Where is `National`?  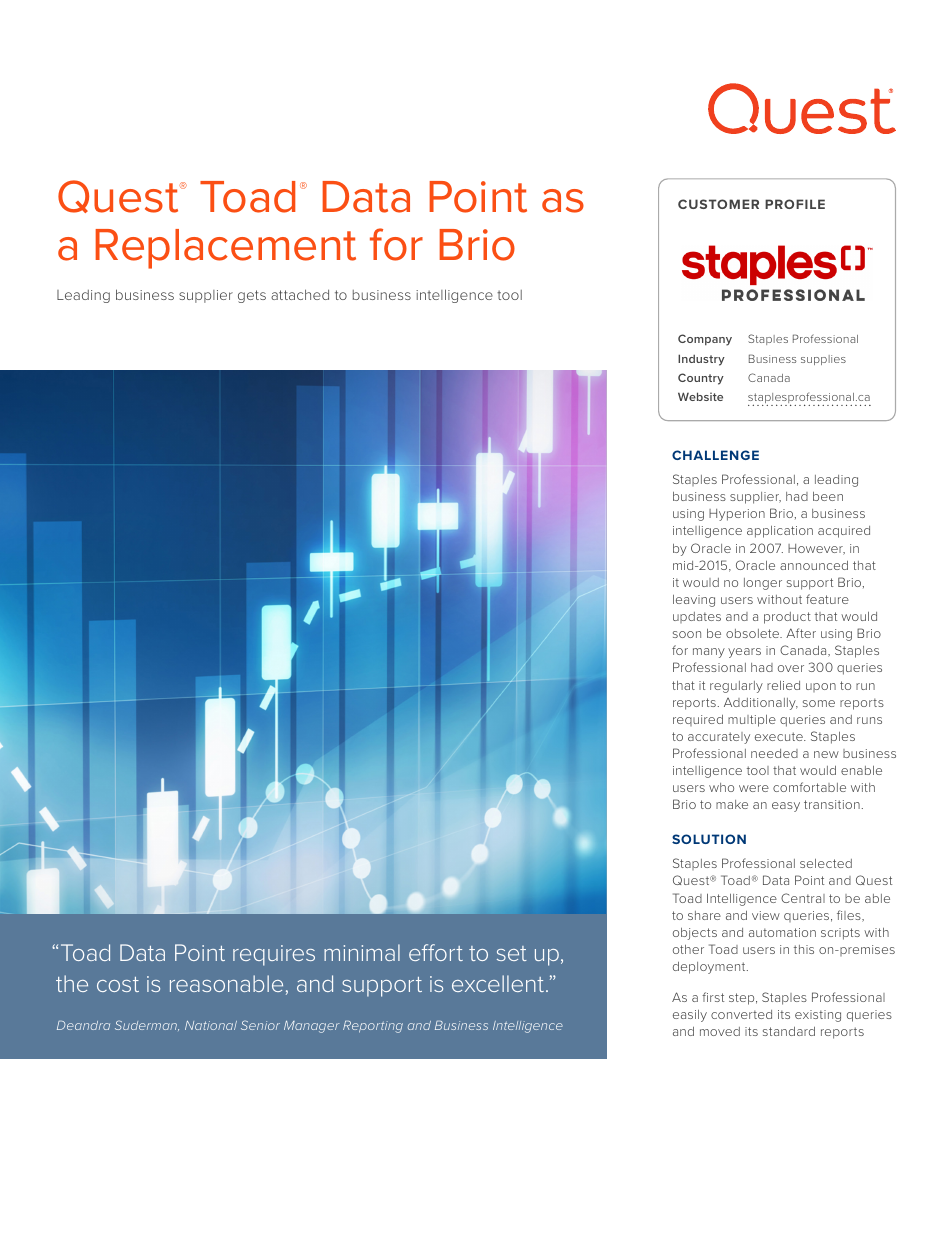 National is located at coordinates (211, 1025).
